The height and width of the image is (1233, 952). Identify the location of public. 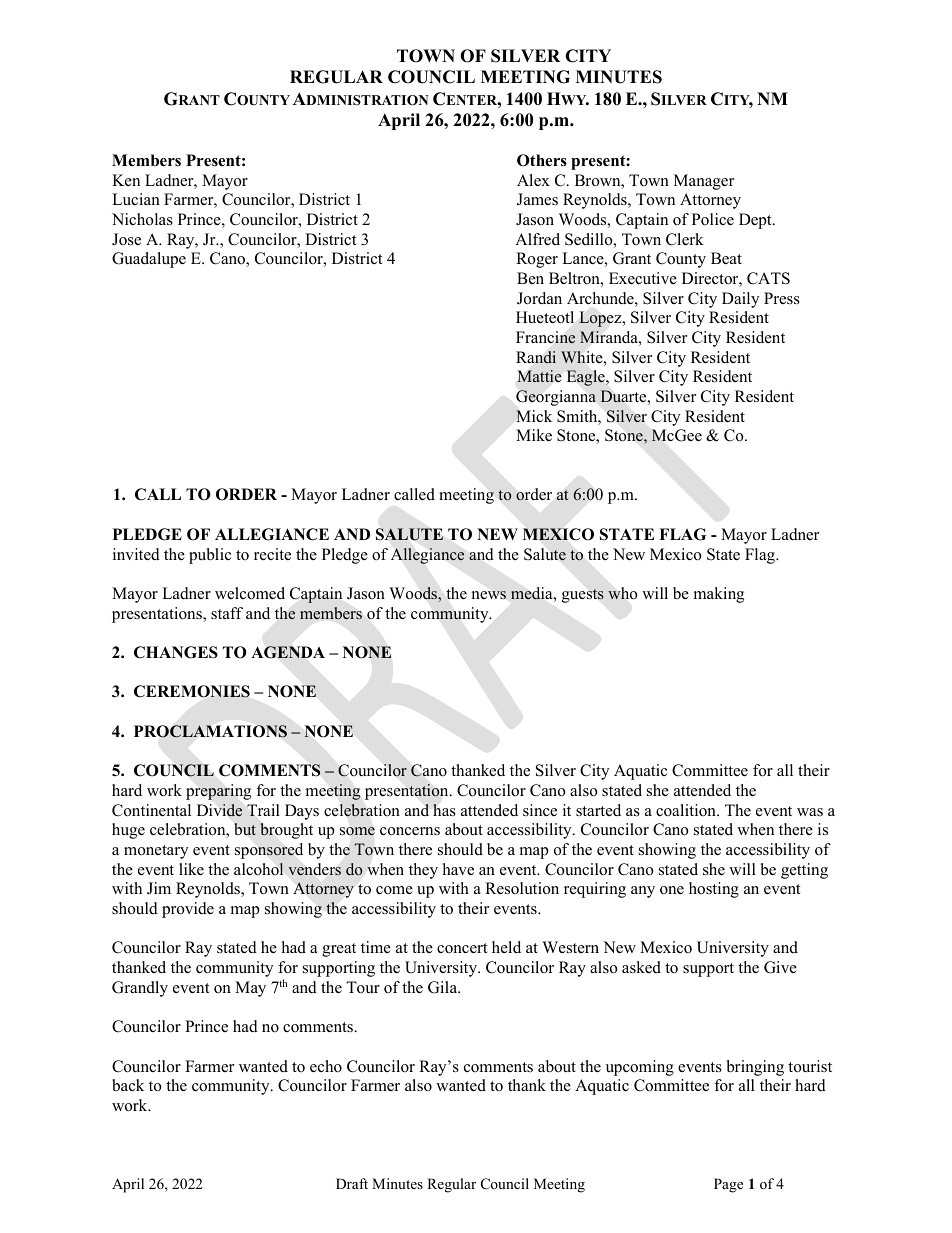
(210, 556).
